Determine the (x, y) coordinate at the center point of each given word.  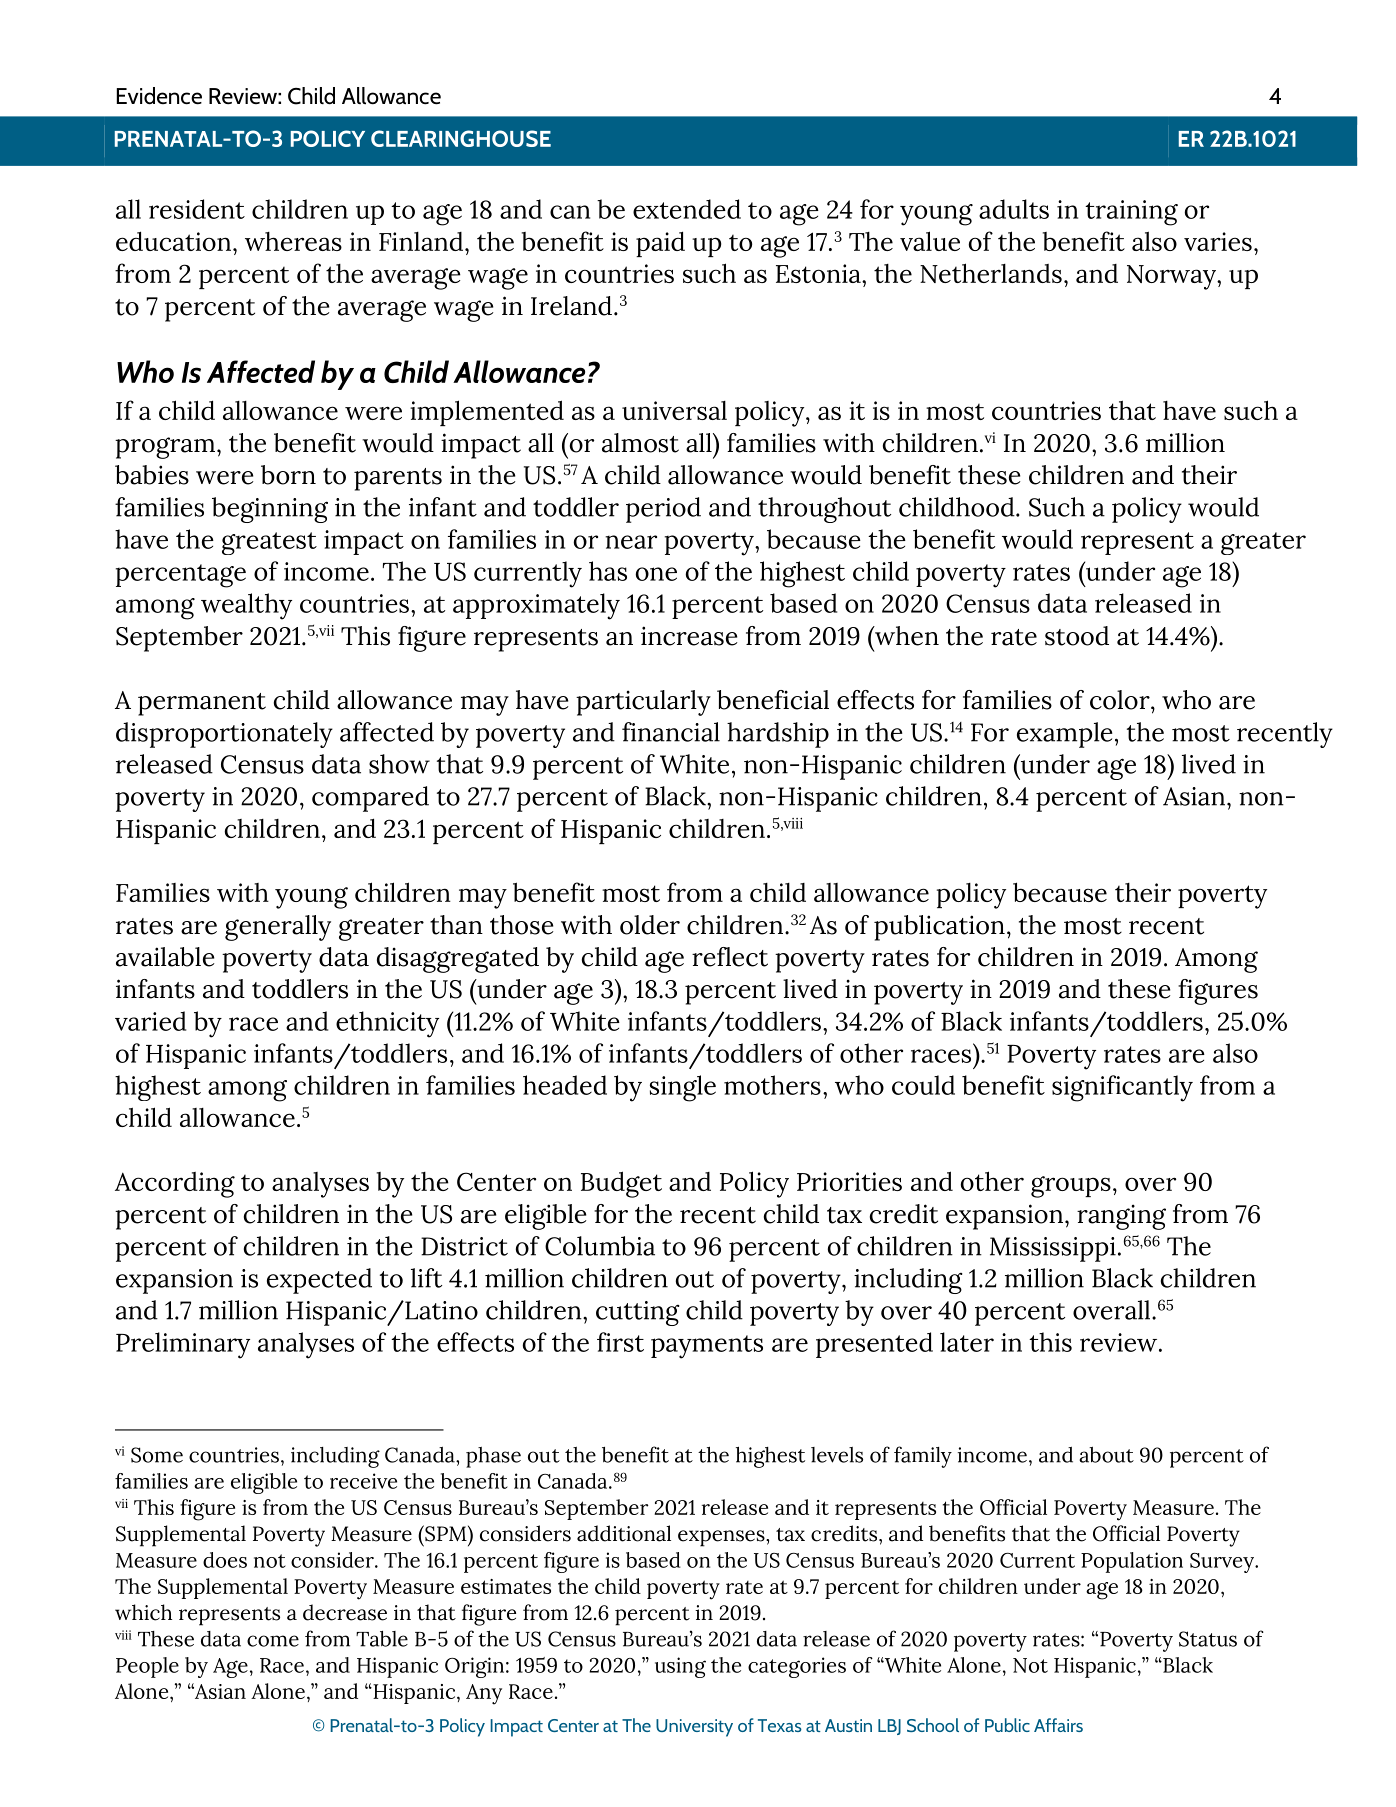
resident (197, 209)
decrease (345, 1612)
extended (687, 209)
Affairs (1058, 1725)
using (680, 1667)
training (1131, 213)
